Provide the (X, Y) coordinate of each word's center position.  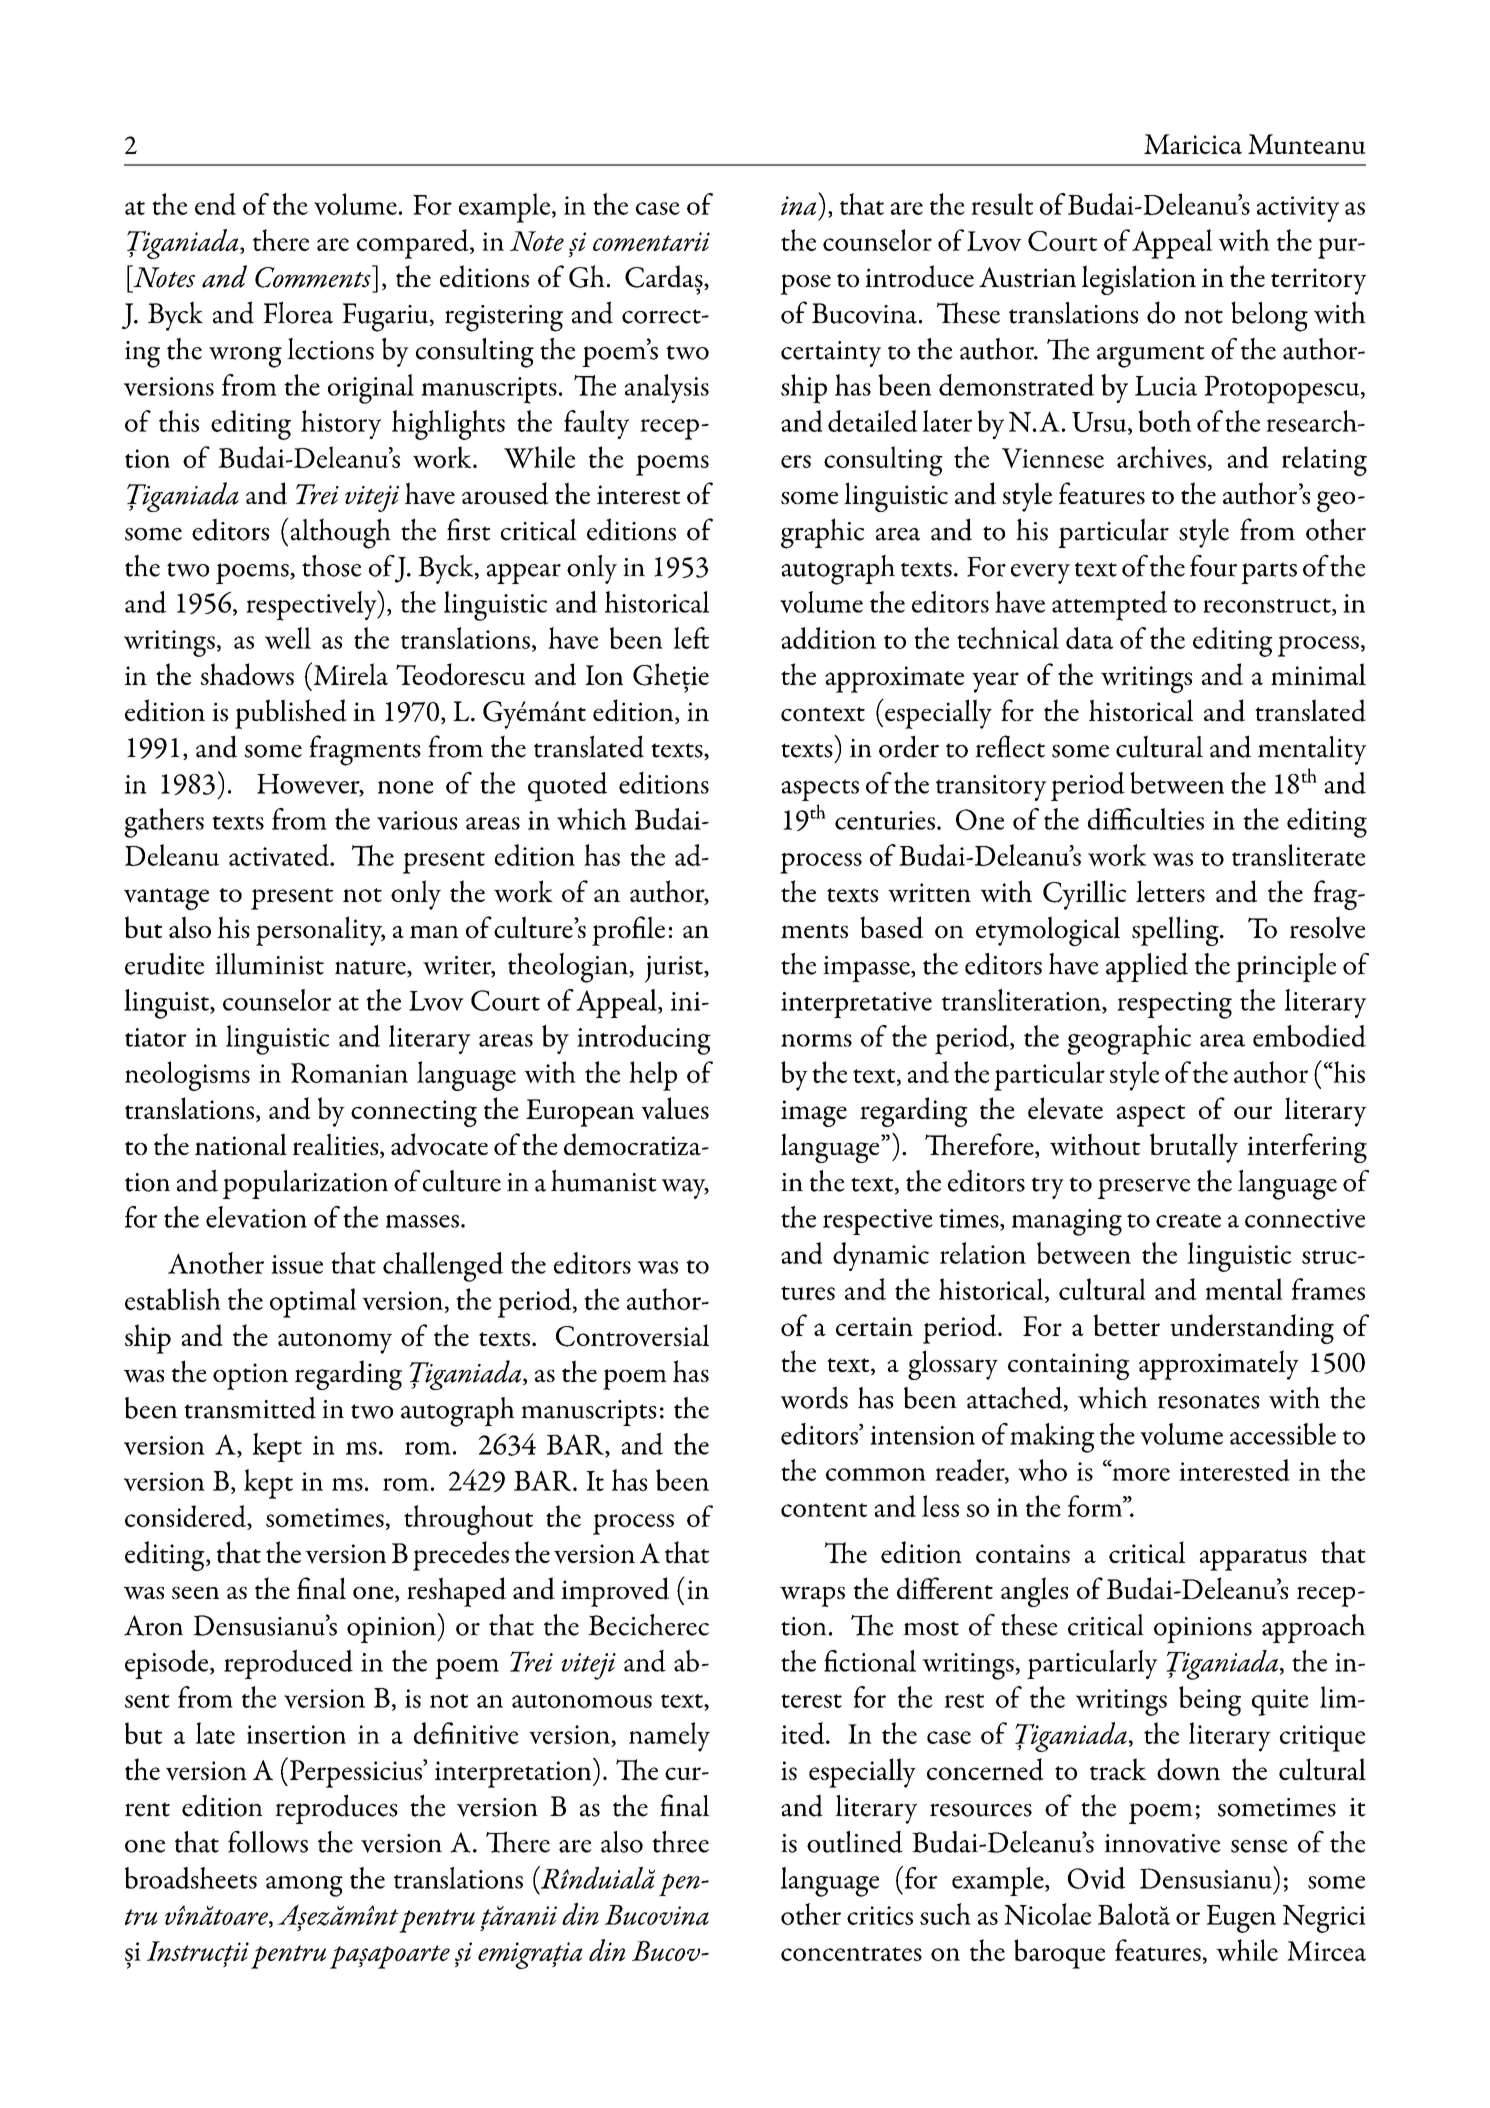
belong (1269, 316)
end (215, 204)
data (1089, 638)
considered (186, 1517)
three (680, 1842)
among (304, 1886)
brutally (1194, 1148)
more (1140, 1473)
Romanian (349, 1073)
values (675, 1108)
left (691, 638)
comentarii (651, 241)
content (824, 1510)
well (288, 638)
